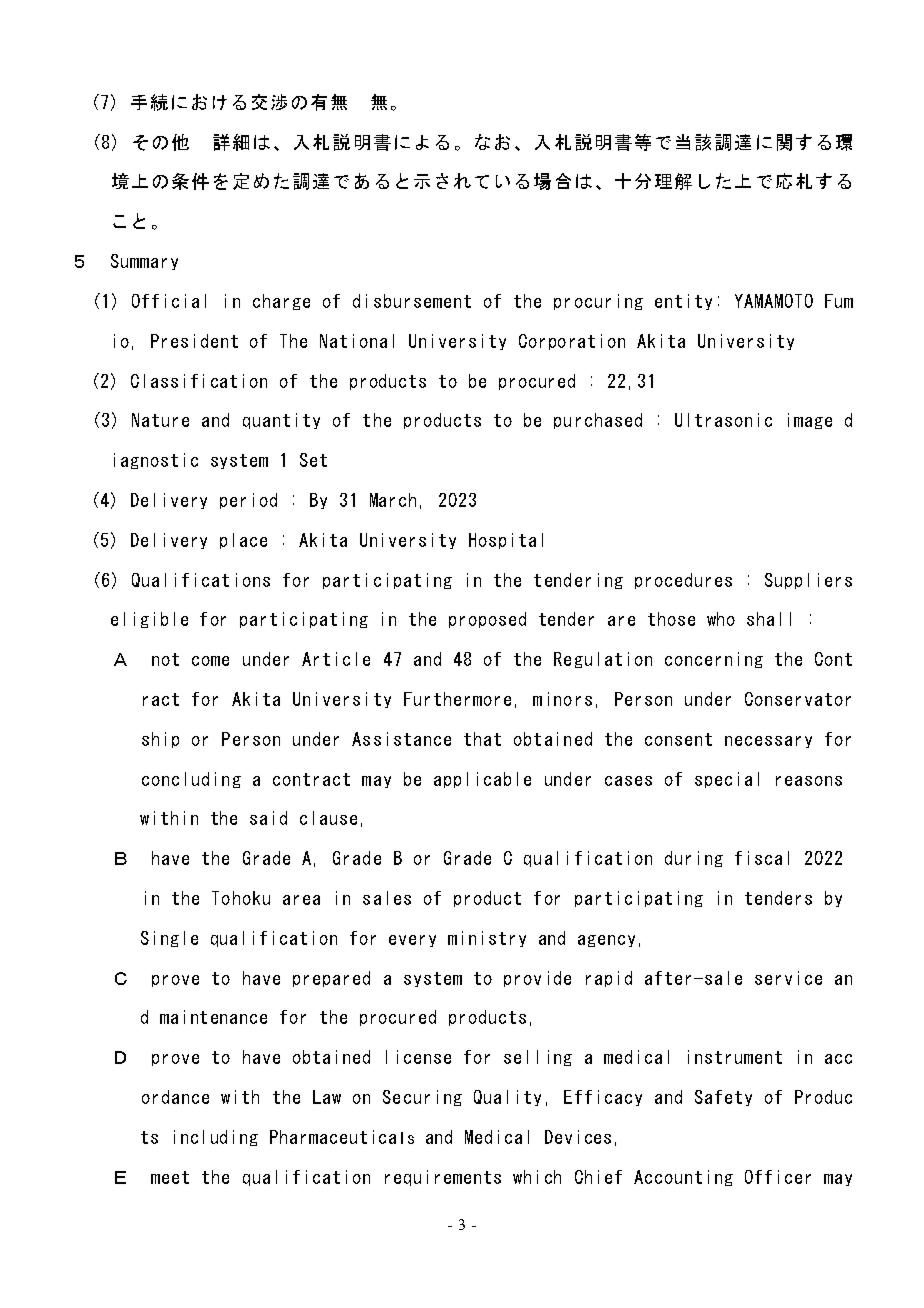 The height and width of the screenshot is (1308, 924). What do you see at coordinates (537, 1177) in the screenshot?
I see `which` at bounding box center [537, 1177].
